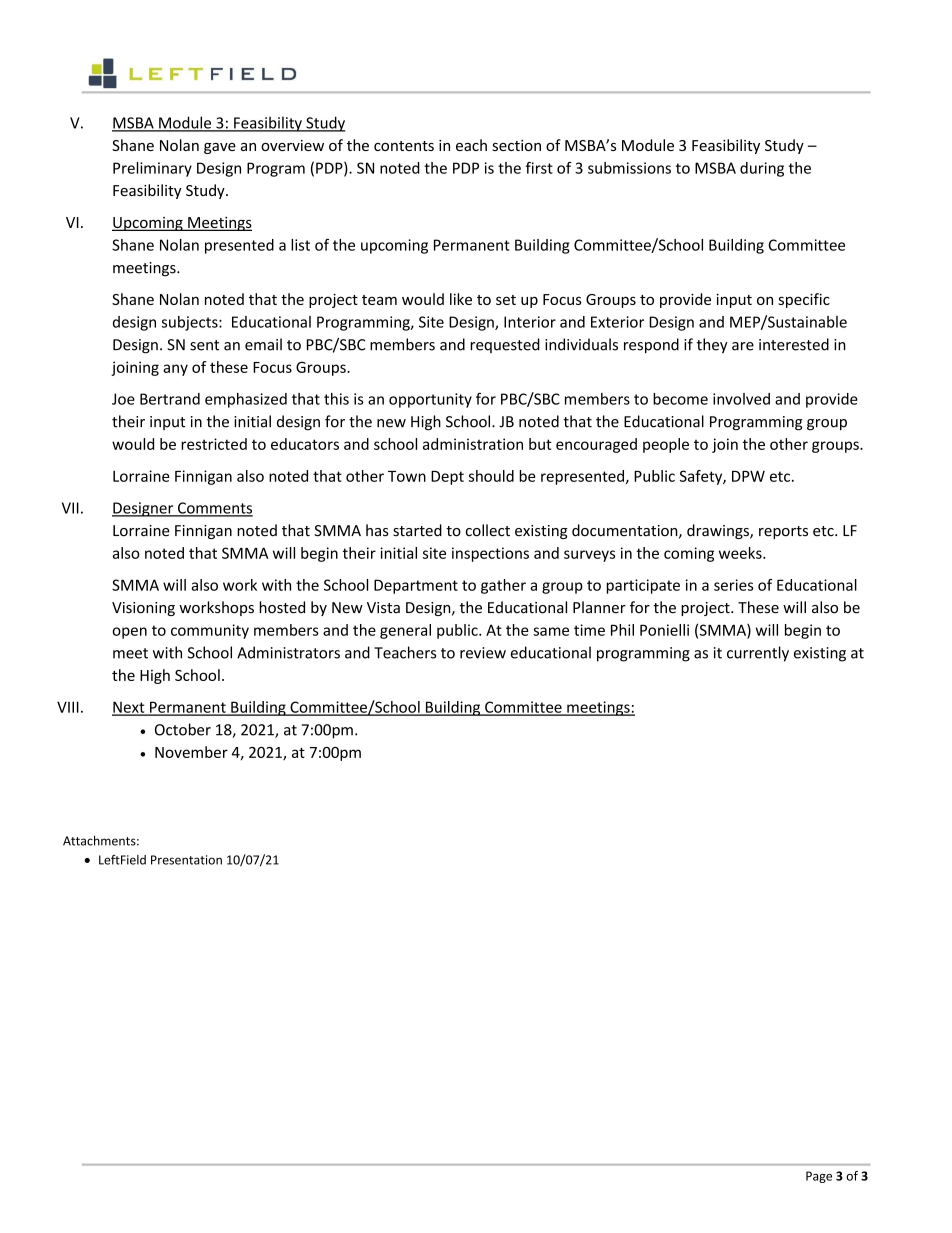 The height and width of the screenshot is (1233, 952). Describe the element at coordinates (191, 752) in the screenshot. I see `November` at that location.
